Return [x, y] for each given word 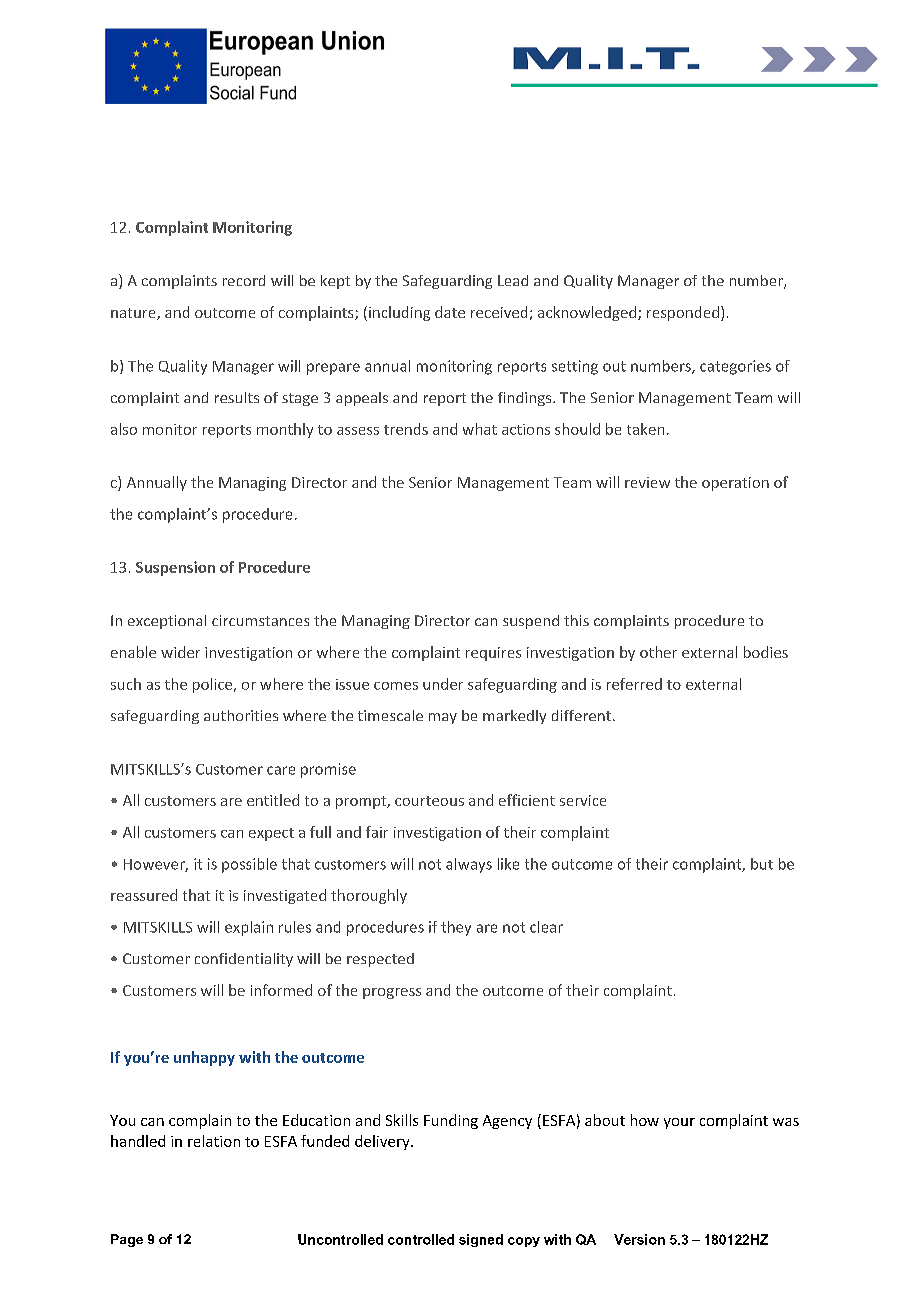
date [450, 312]
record [244, 280]
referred [634, 684]
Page [127, 1240]
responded [683, 313]
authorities [241, 715]
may [443, 718]
